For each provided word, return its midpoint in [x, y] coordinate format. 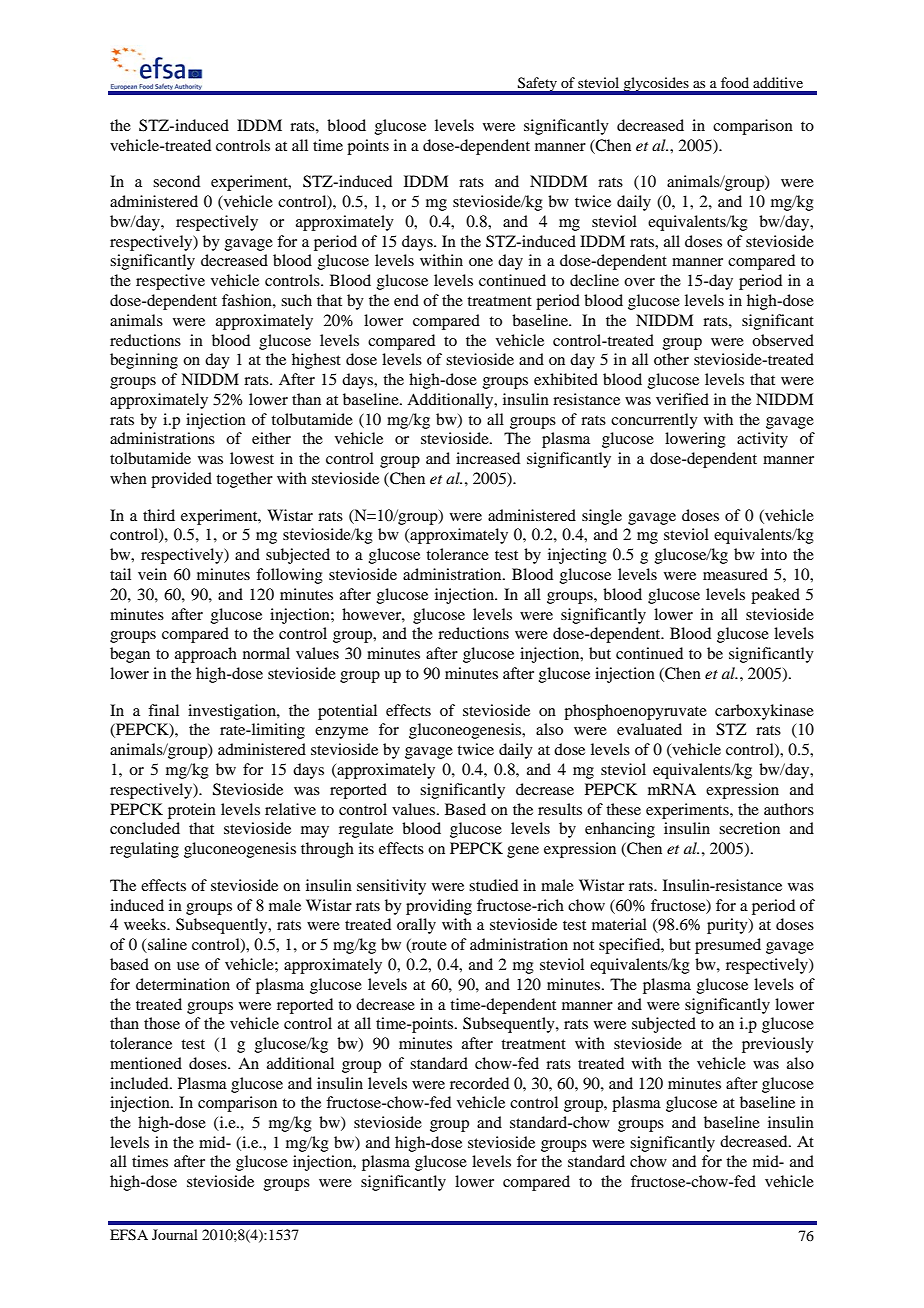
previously [778, 1045]
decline [594, 280]
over [639, 282]
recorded [479, 1083]
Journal [175, 1234]
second [176, 181]
